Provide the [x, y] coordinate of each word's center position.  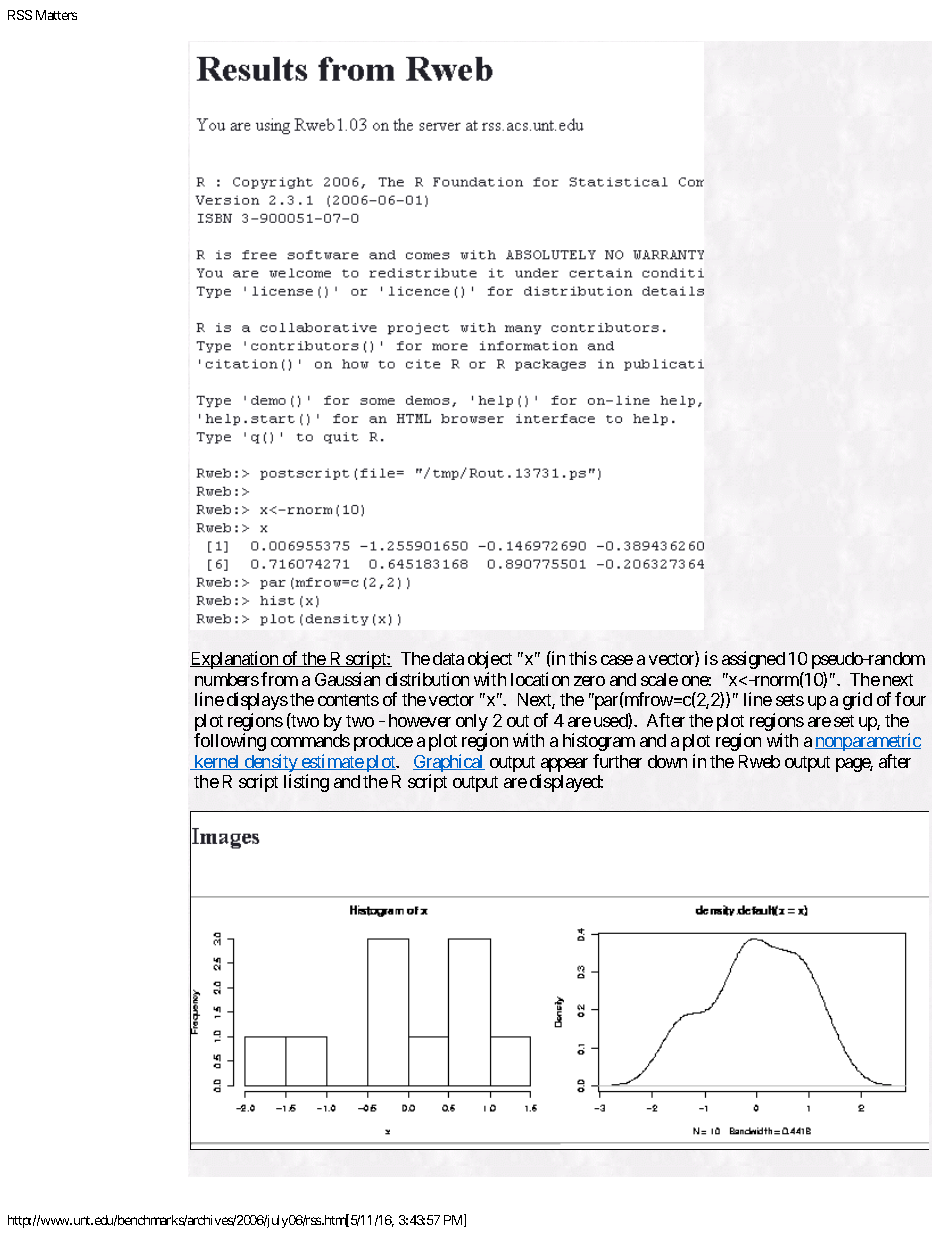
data [448, 658]
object [490, 660]
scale [659, 679]
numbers [227, 679]
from [279, 679]
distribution [427, 679]
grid [857, 701]
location [540, 679]
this [583, 658]
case [617, 660]
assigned [753, 660]
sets [790, 700]
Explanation [235, 660]
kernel [217, 762]
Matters [56, 15]
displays [257, 701]
